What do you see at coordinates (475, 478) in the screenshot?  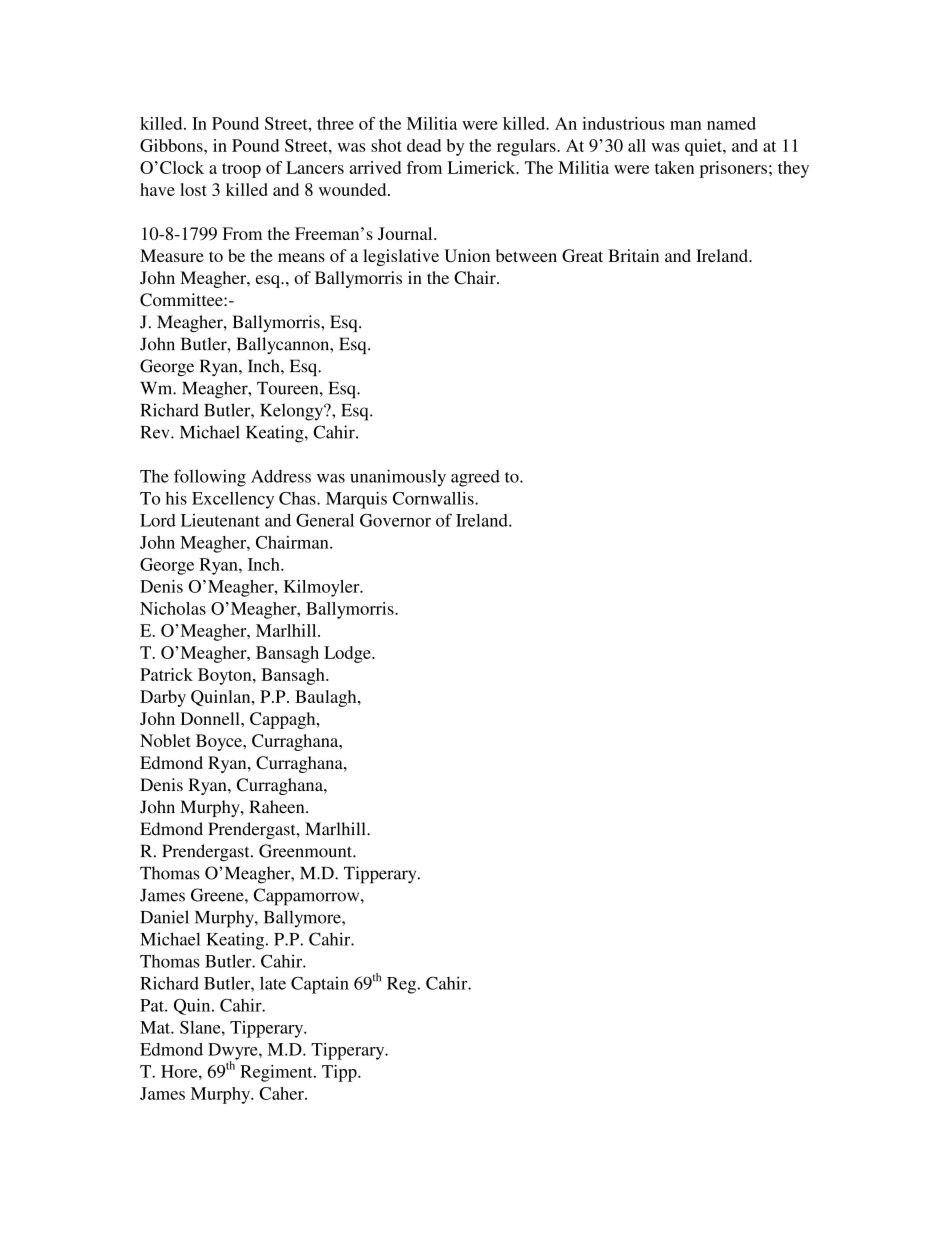 I see `agreed` at bounding box center [475, 478].
